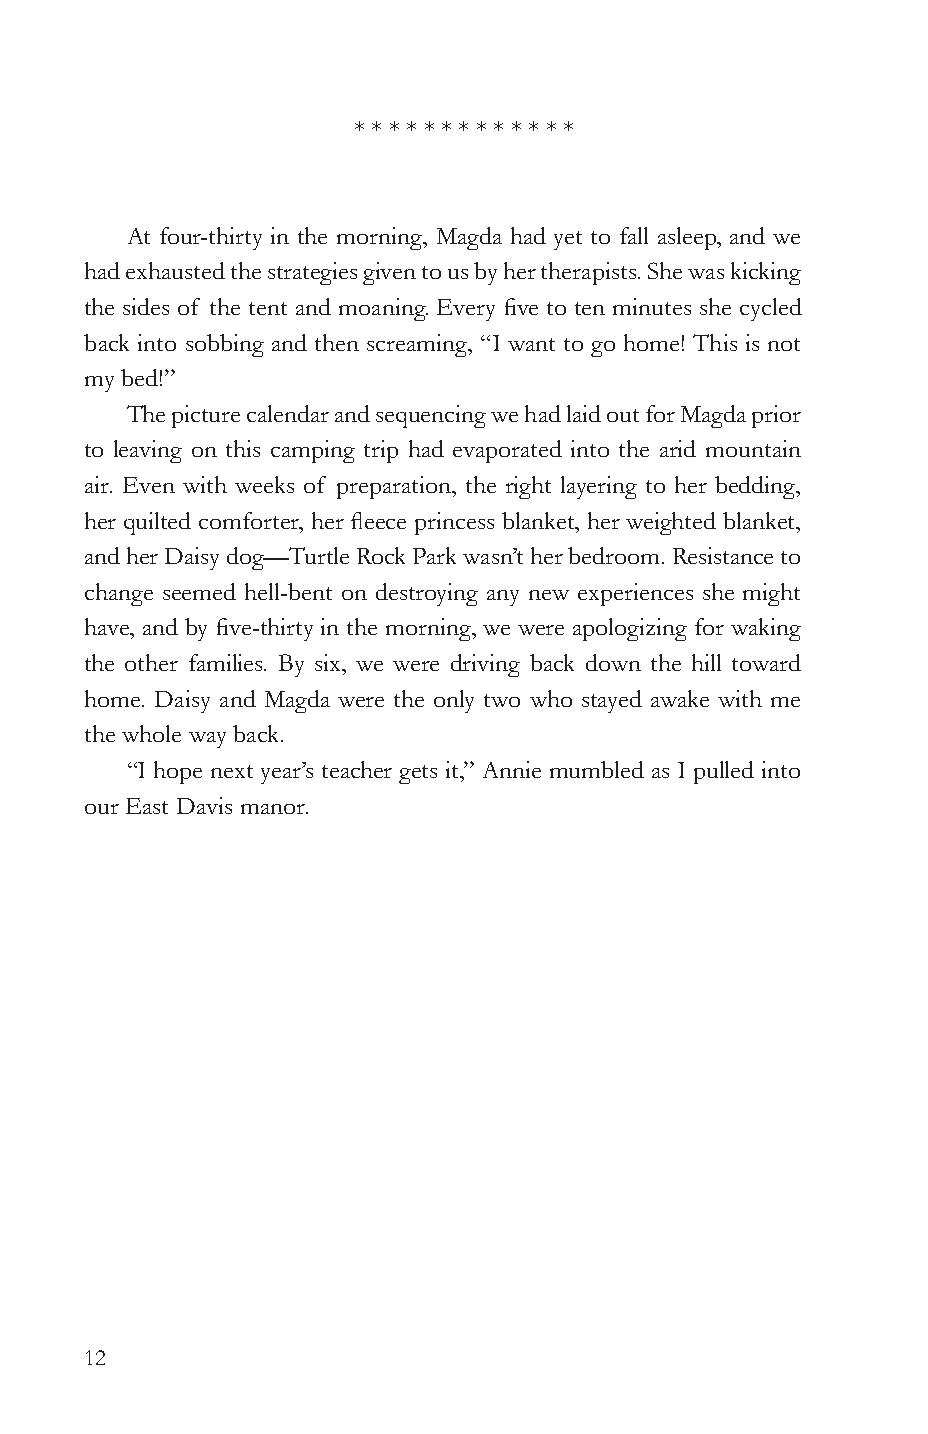  Describe the element at coordinates (688, 238) in the screenshot. I see `asleep` at that location.
